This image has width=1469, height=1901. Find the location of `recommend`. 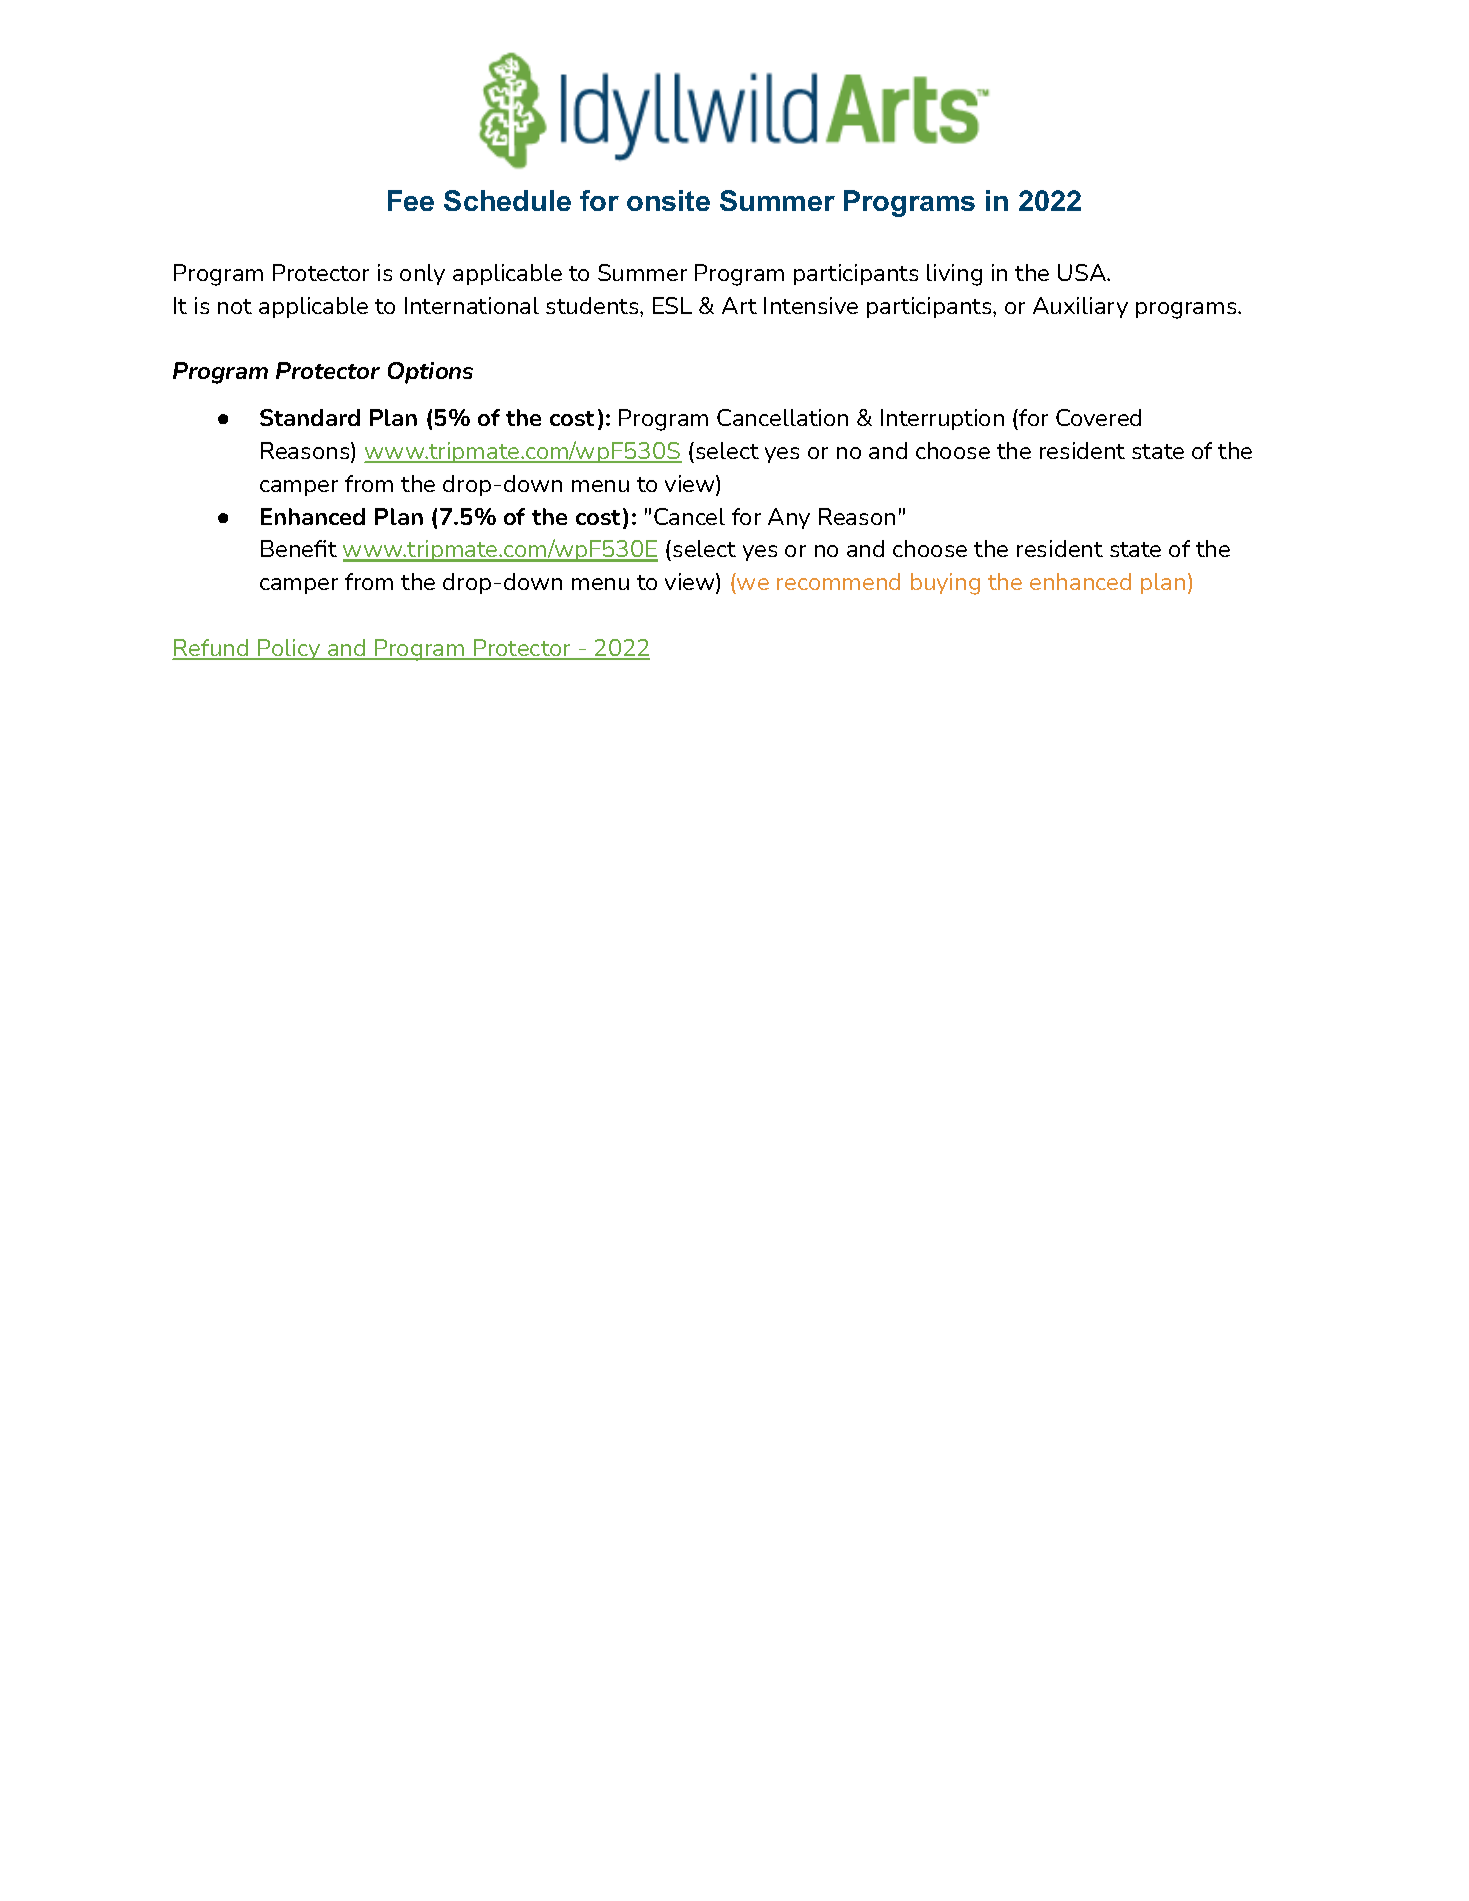

recommend is located at coordinates (838, 581).
